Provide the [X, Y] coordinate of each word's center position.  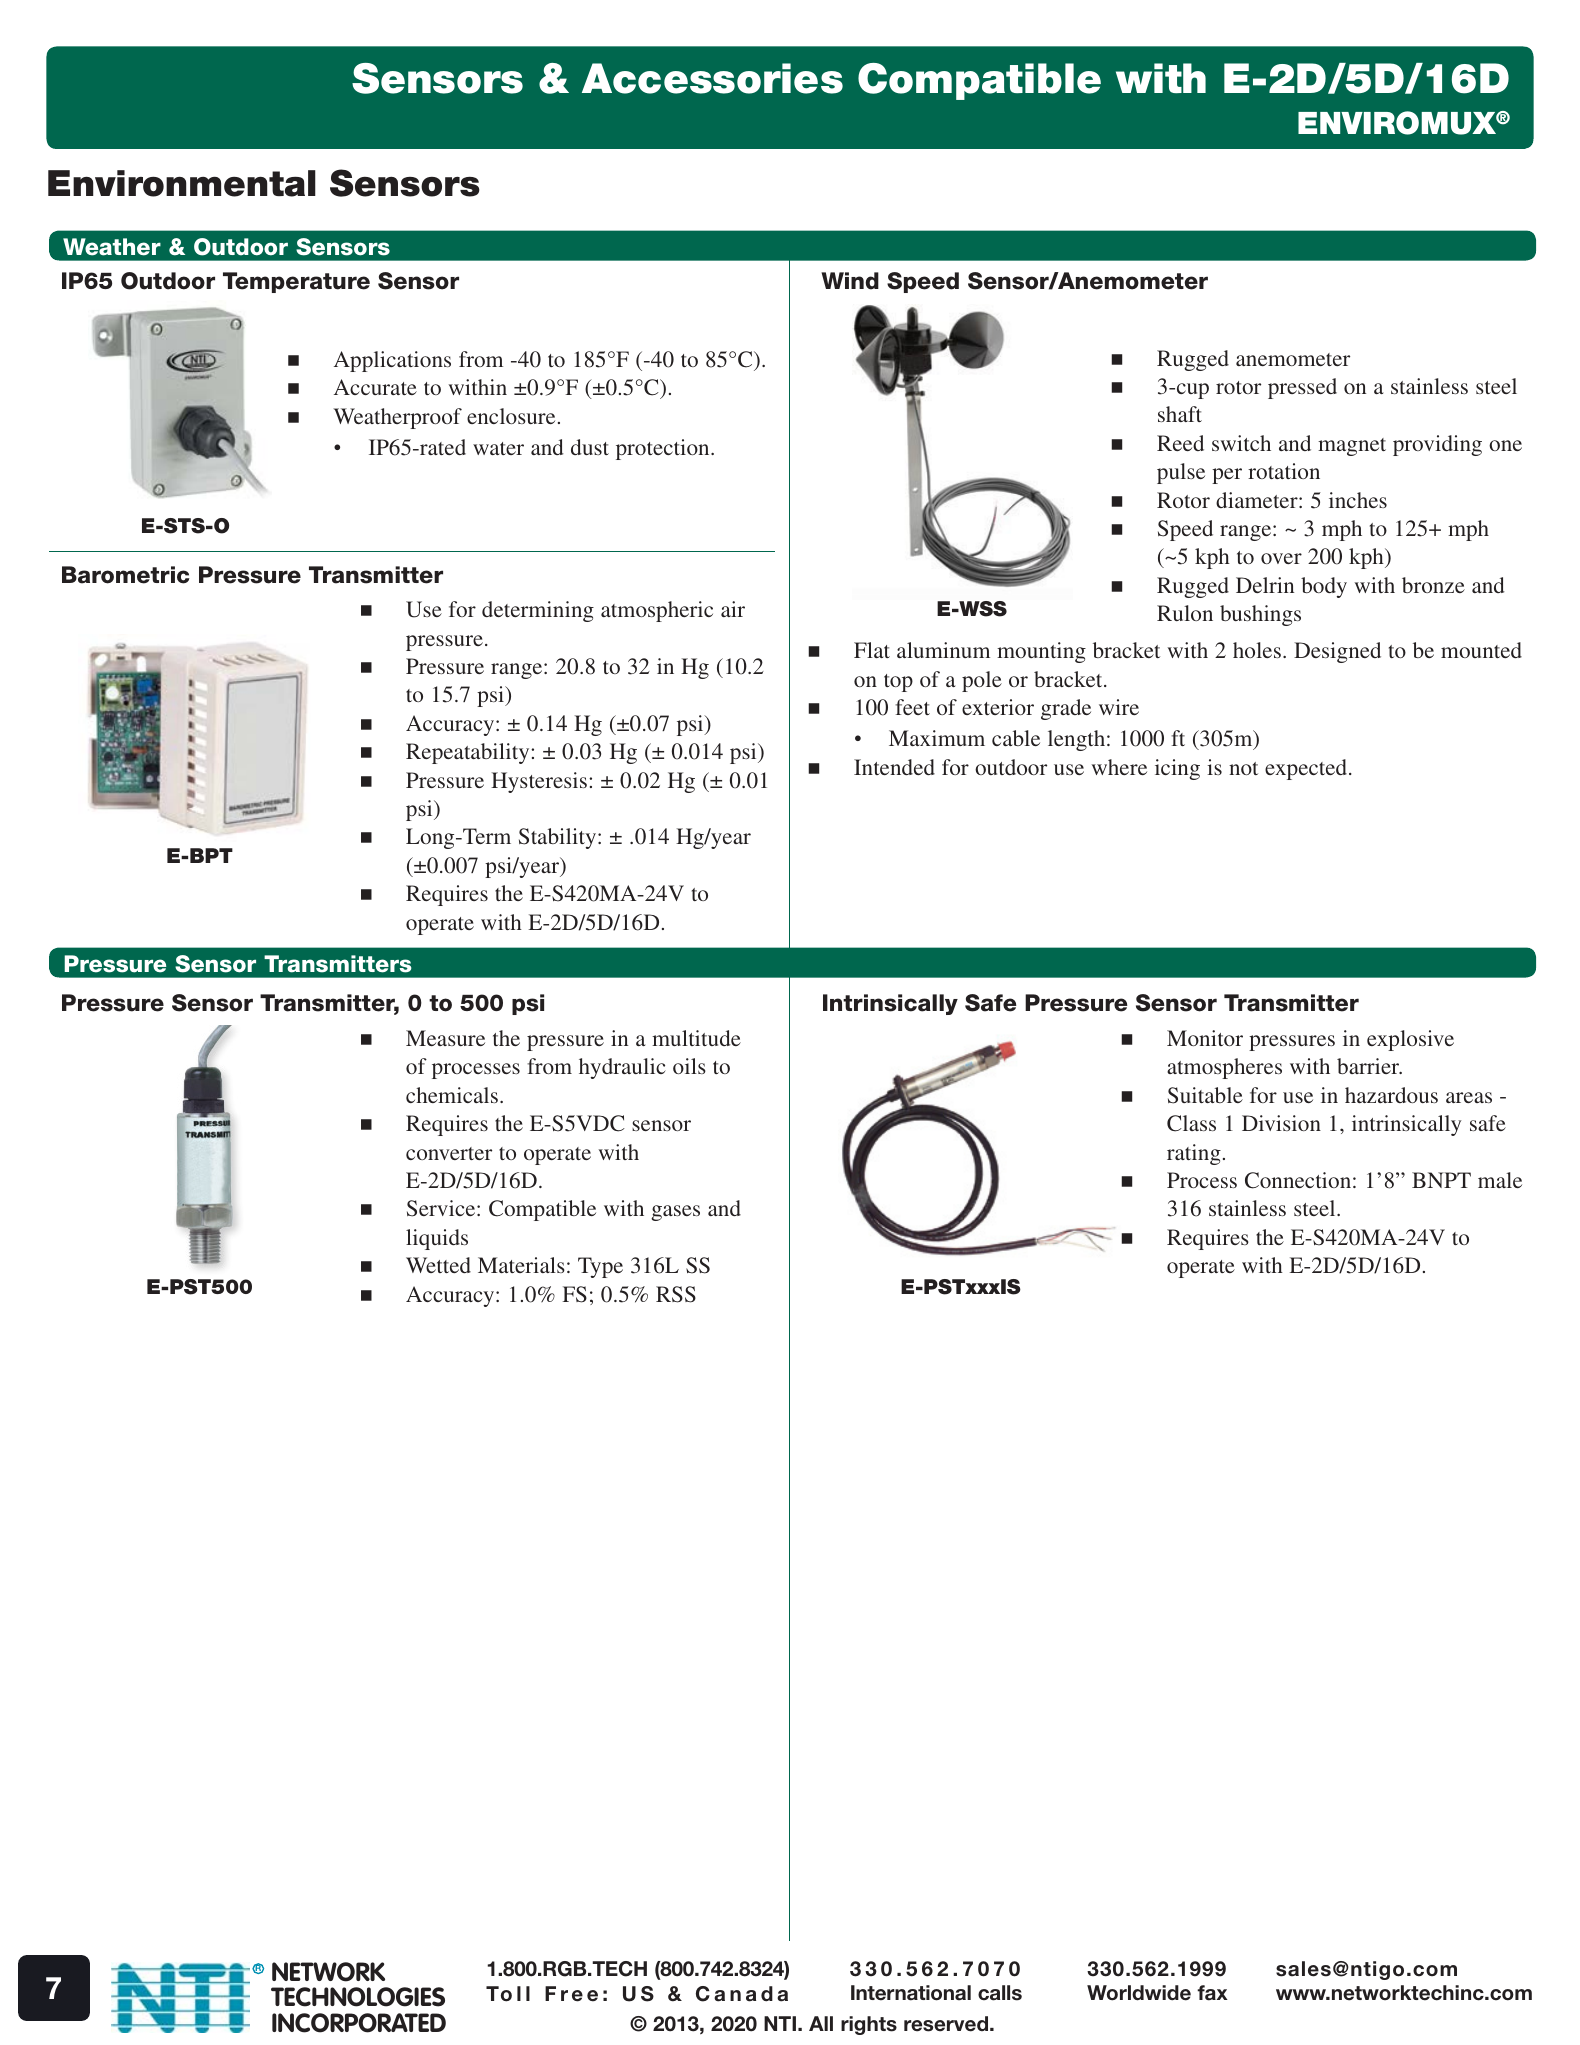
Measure [445, 1038]
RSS [676, 1294]
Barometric [125, 575]
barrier [1369, 1066]
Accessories [712, 78]
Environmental [182, 183]
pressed [1302, 388]
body [1324, 587]
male [1500, 1180]
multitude [696, 1038]
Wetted [438, 1265]
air [733, 609]
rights [869, 2025]
